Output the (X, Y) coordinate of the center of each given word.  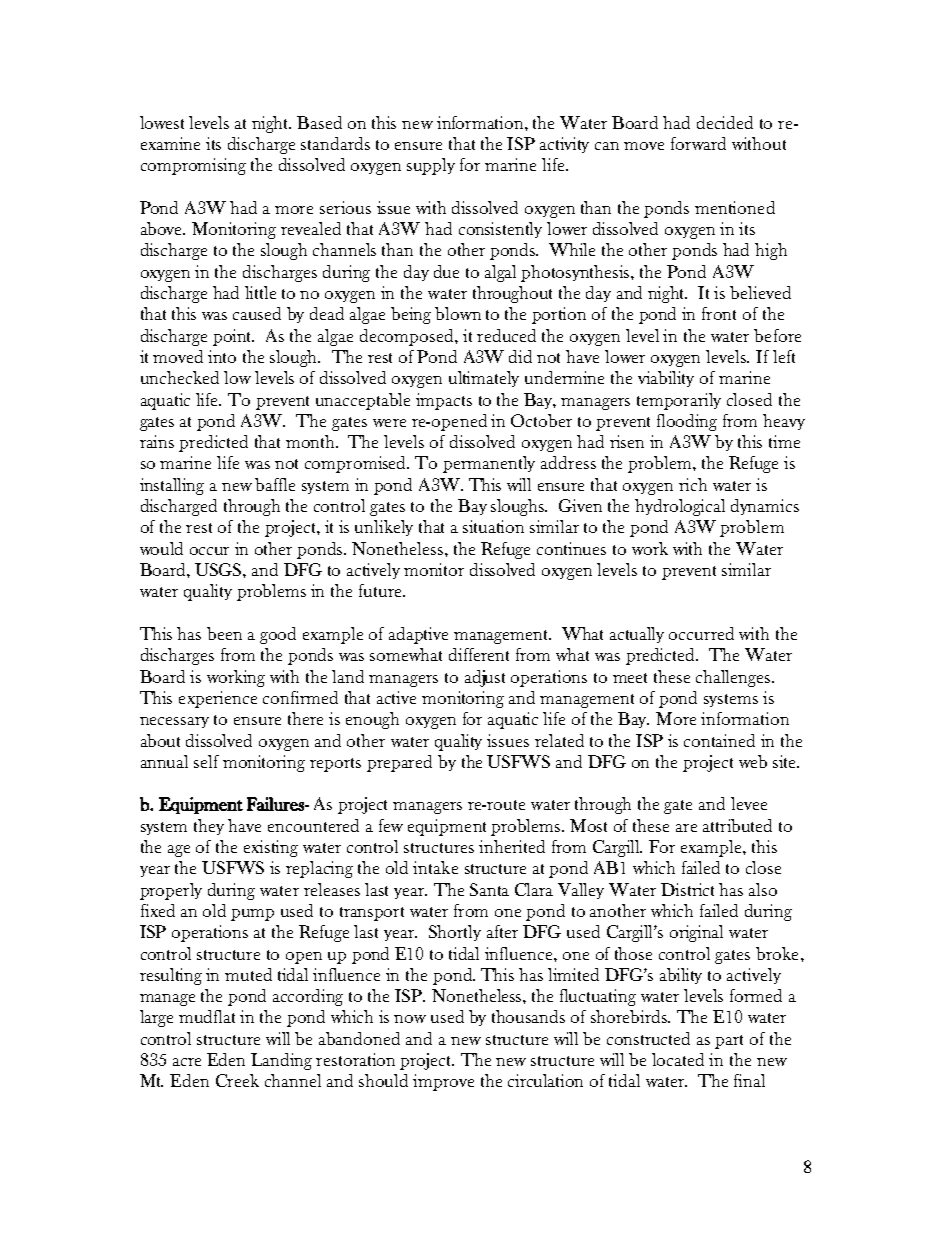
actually (637, 635)
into (222, 356)
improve (443, 1082)
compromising (193, 166)
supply (431, 166)
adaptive (418, 635)
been (224, 633)
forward (698, 143)
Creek (237, 1080)
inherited (512, 846)
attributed (737, 825)
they (209, 827)
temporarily (679, 401)
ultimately (484, 379)
